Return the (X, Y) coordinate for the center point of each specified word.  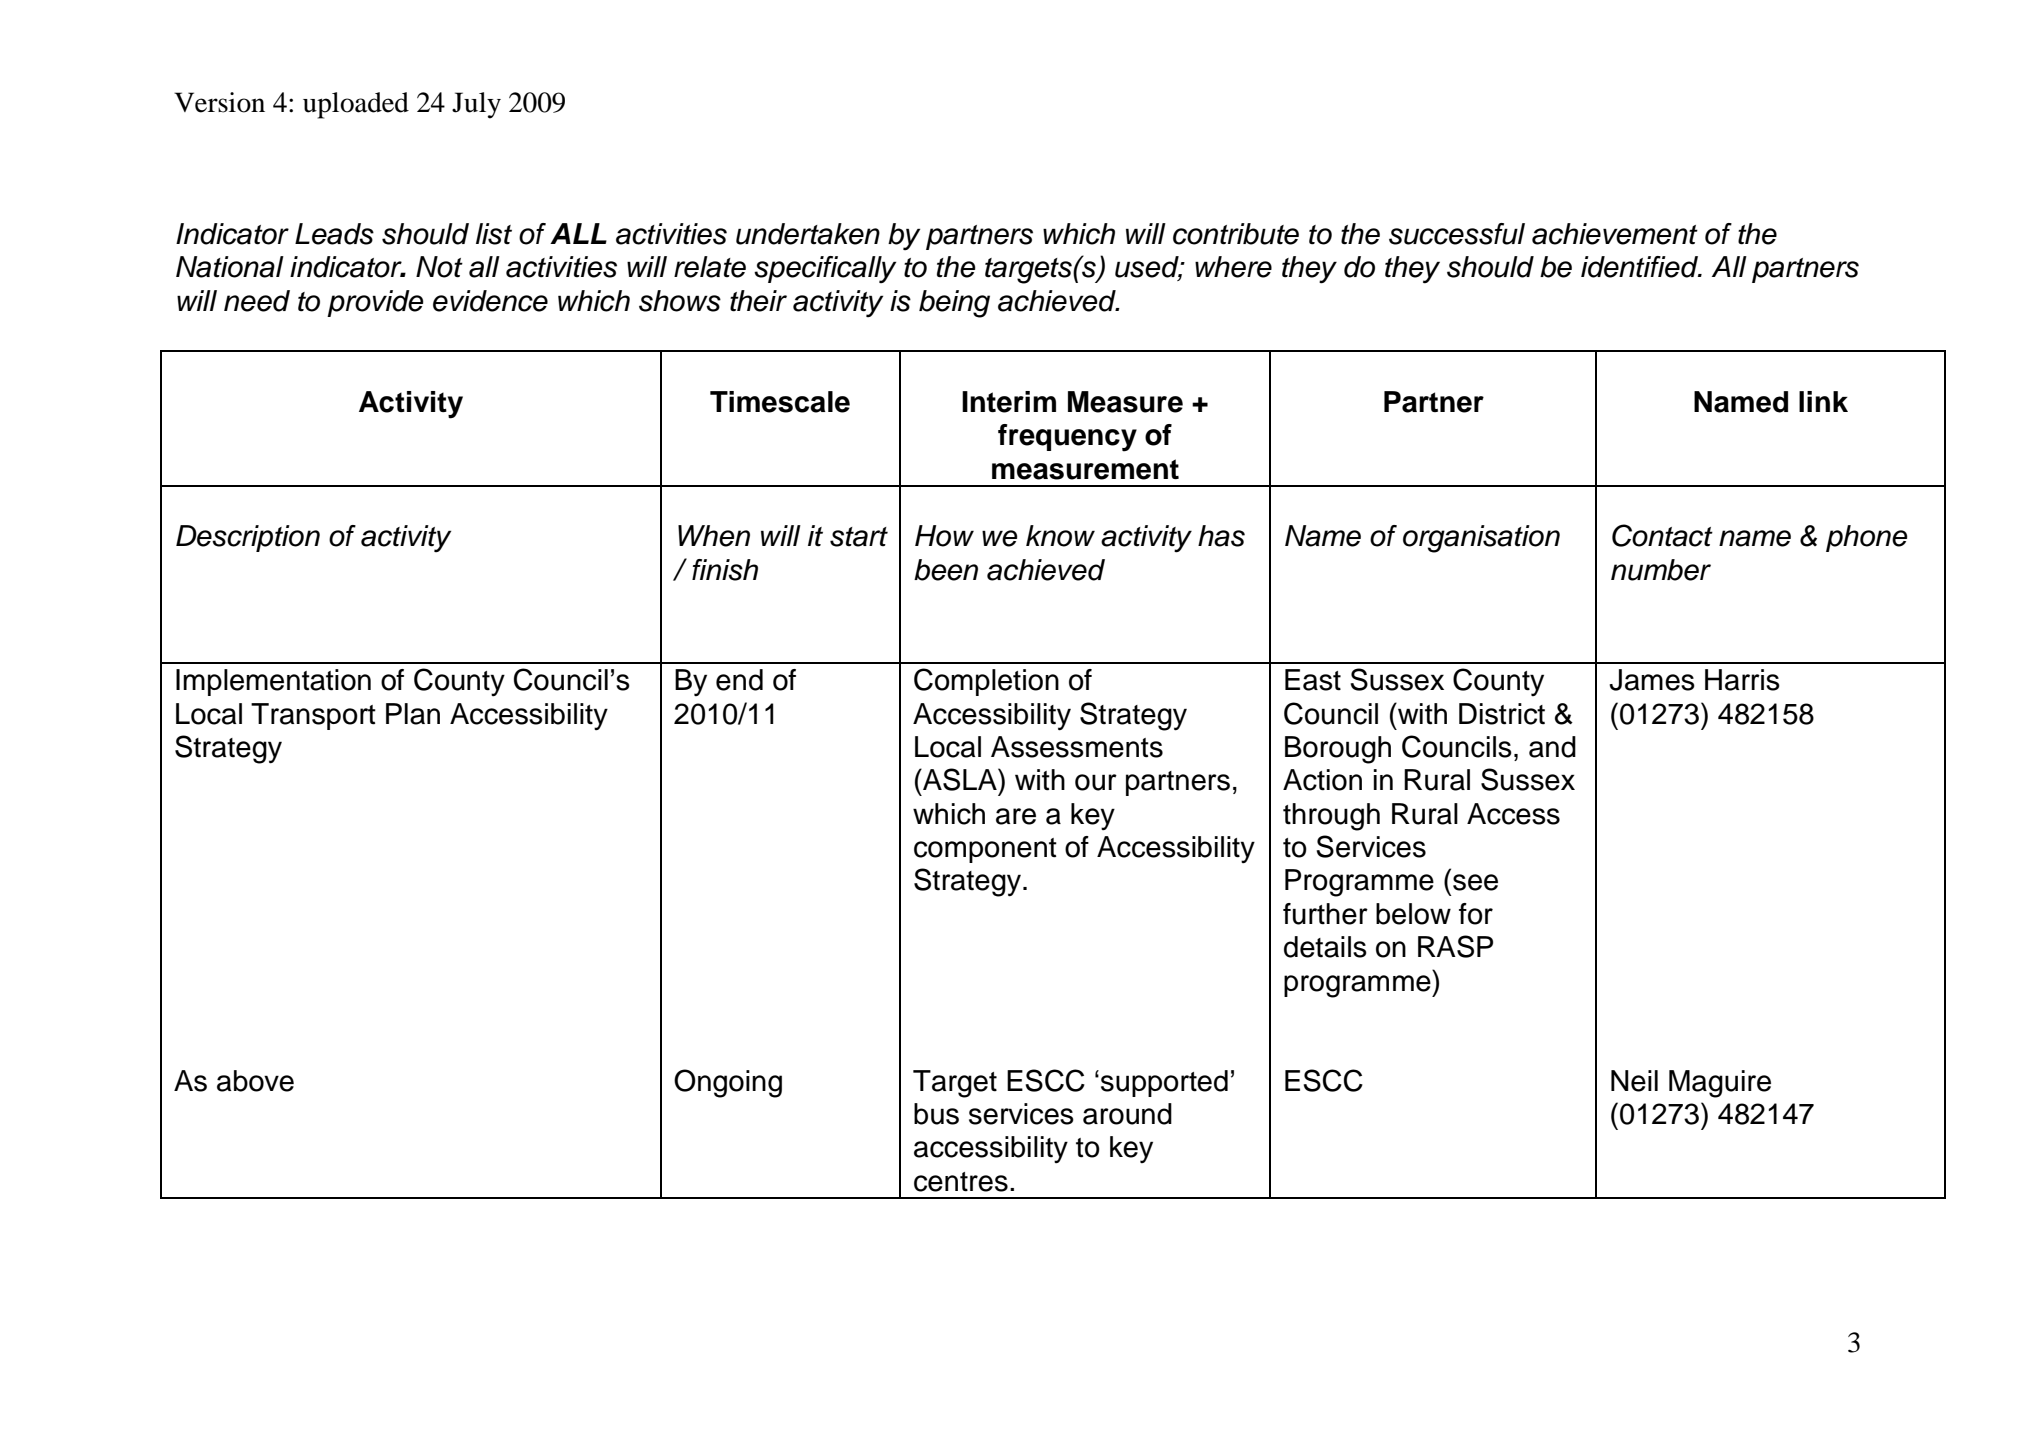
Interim (1009, 402)
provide (375, 303)
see (1475, 882)
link (1823, 401)
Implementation (273, 682)
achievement (1615, 234)
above (255, 1081)
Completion (986, 682)
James (1652, 680)
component (985, 850)
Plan (413, 714)
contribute (1236, 234)
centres (961, 1182)
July (476, 105)
